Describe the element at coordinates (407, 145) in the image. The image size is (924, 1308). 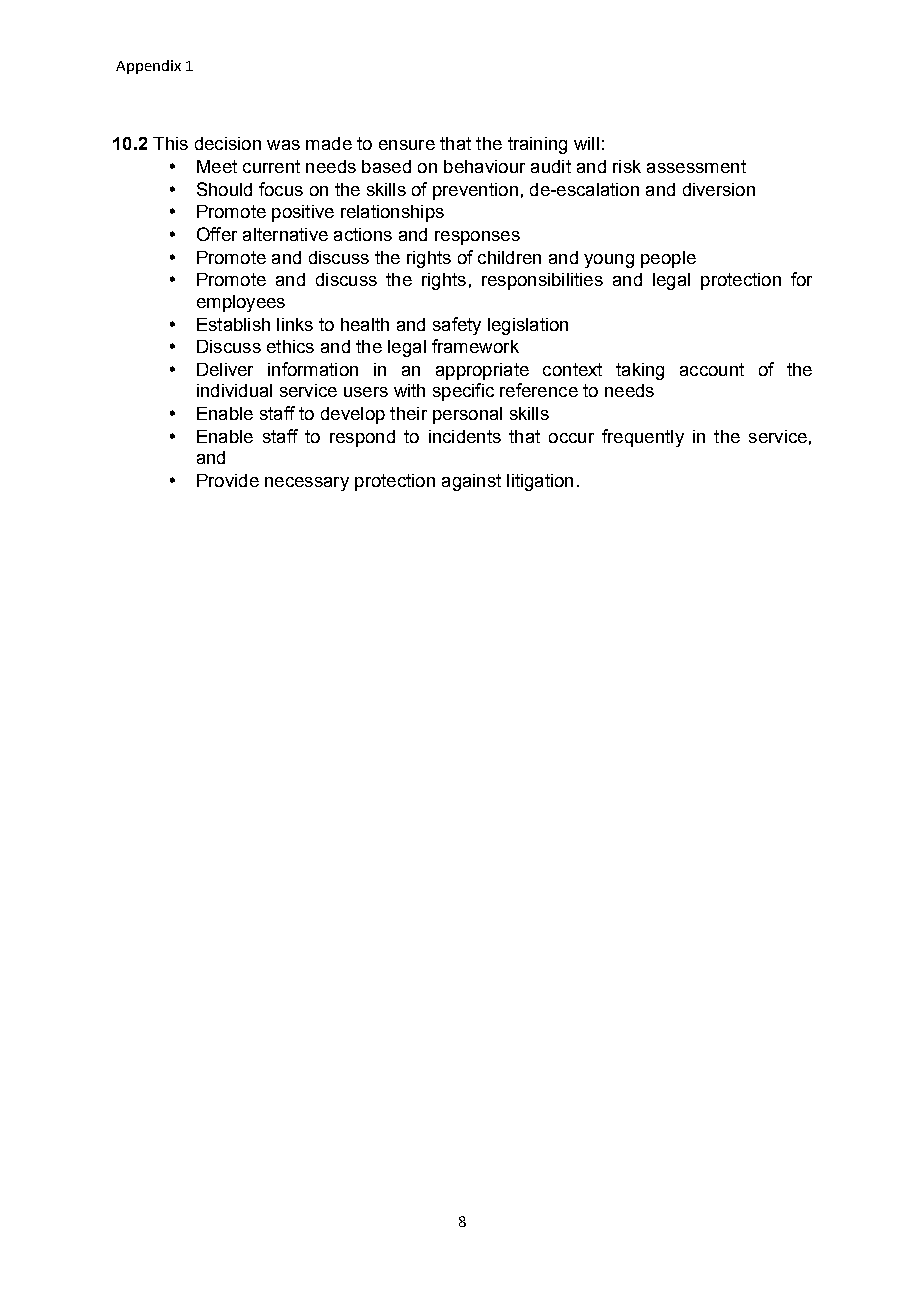
I see `ensure` at that location.
